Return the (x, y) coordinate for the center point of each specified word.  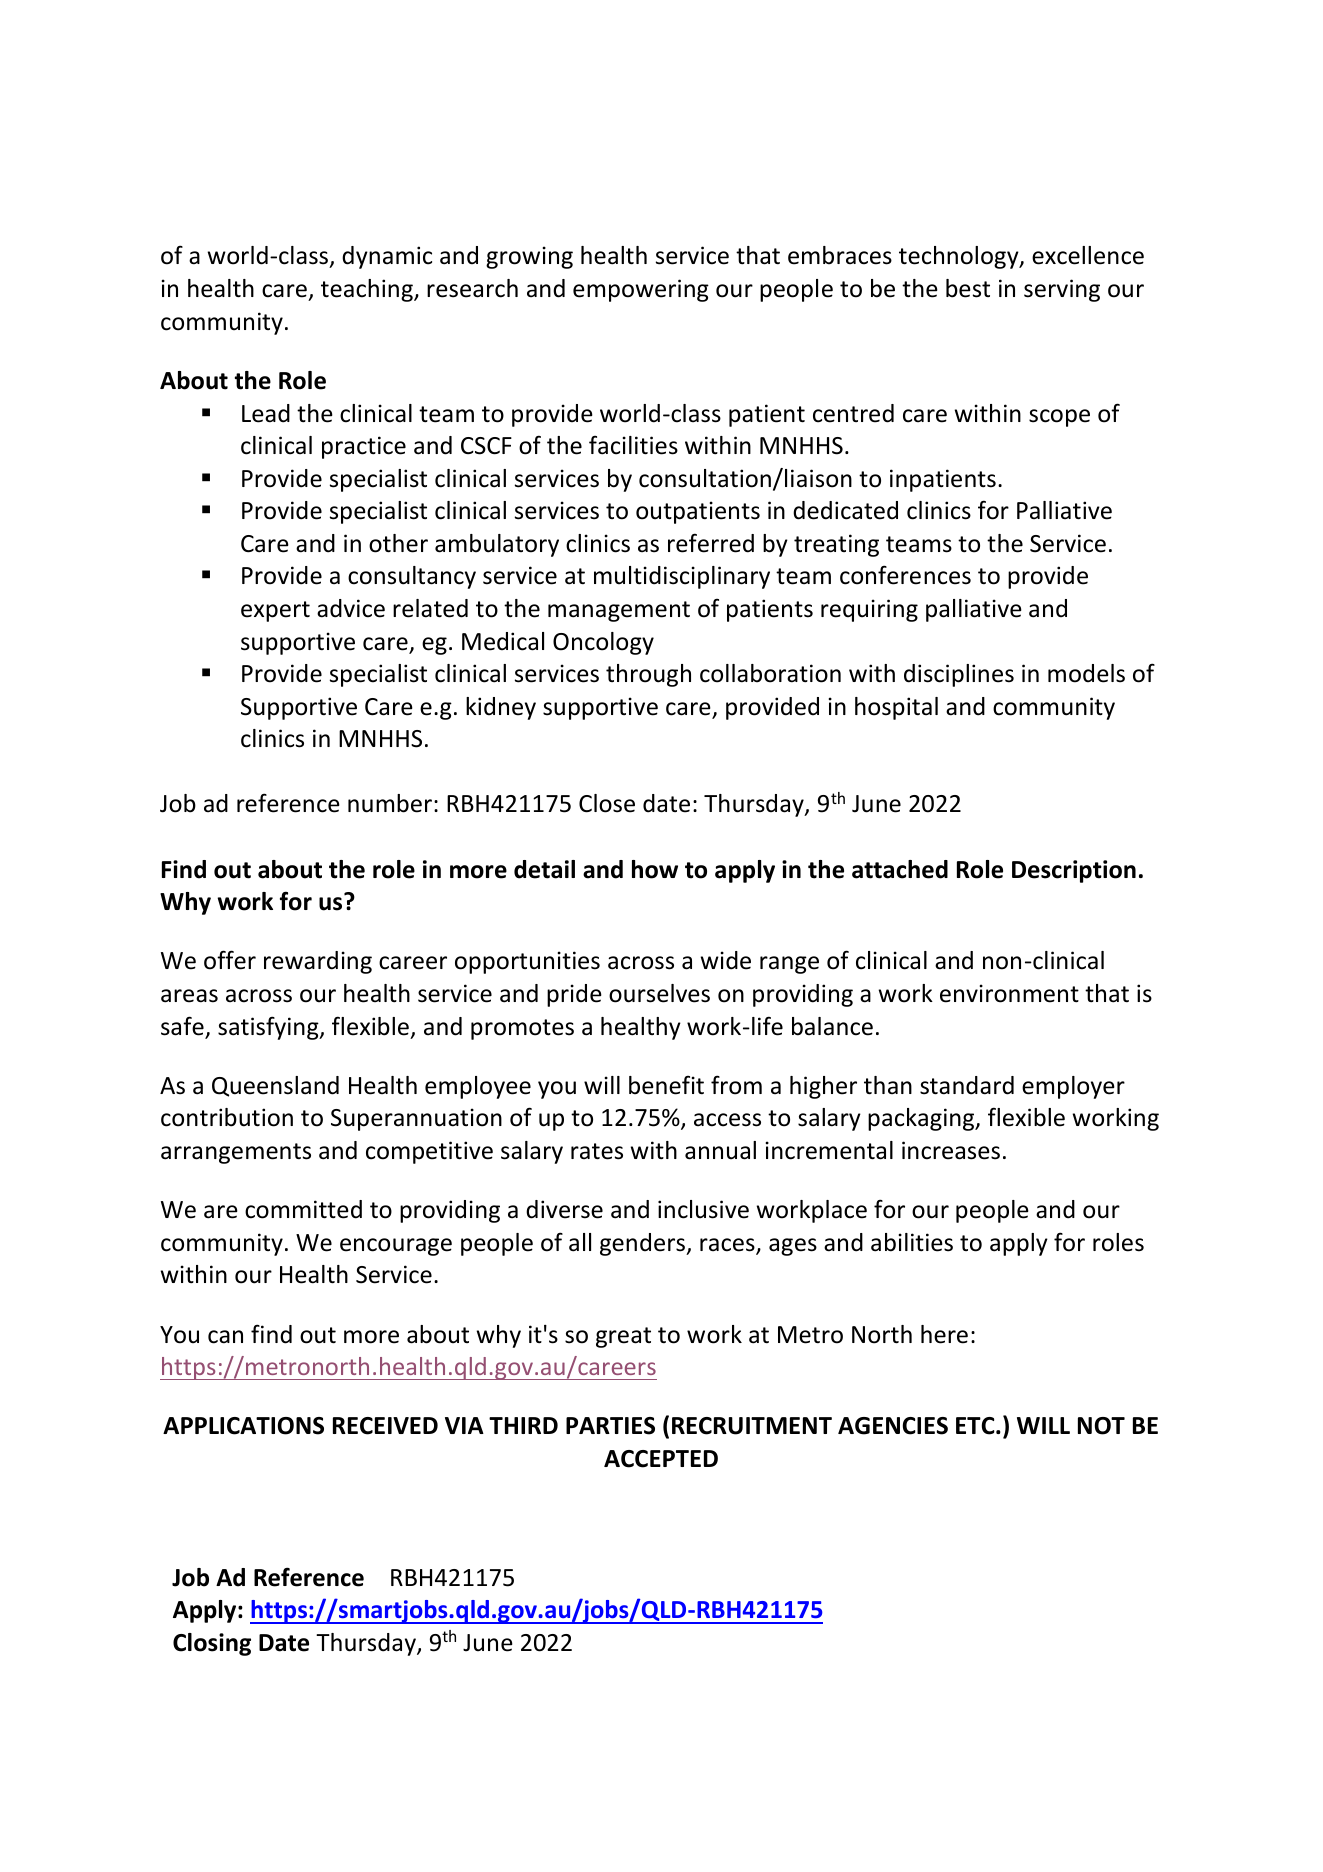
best (968, 288)
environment (1009, 993)
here (944, 1334)
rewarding (318, 962)
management (619, 611)
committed (303, 1209)
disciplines (959, 675)
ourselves (659, 993)
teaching (368, 290)
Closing (212, 1644)
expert (275, 611)
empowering (641, 290)
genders (643, 1244)
